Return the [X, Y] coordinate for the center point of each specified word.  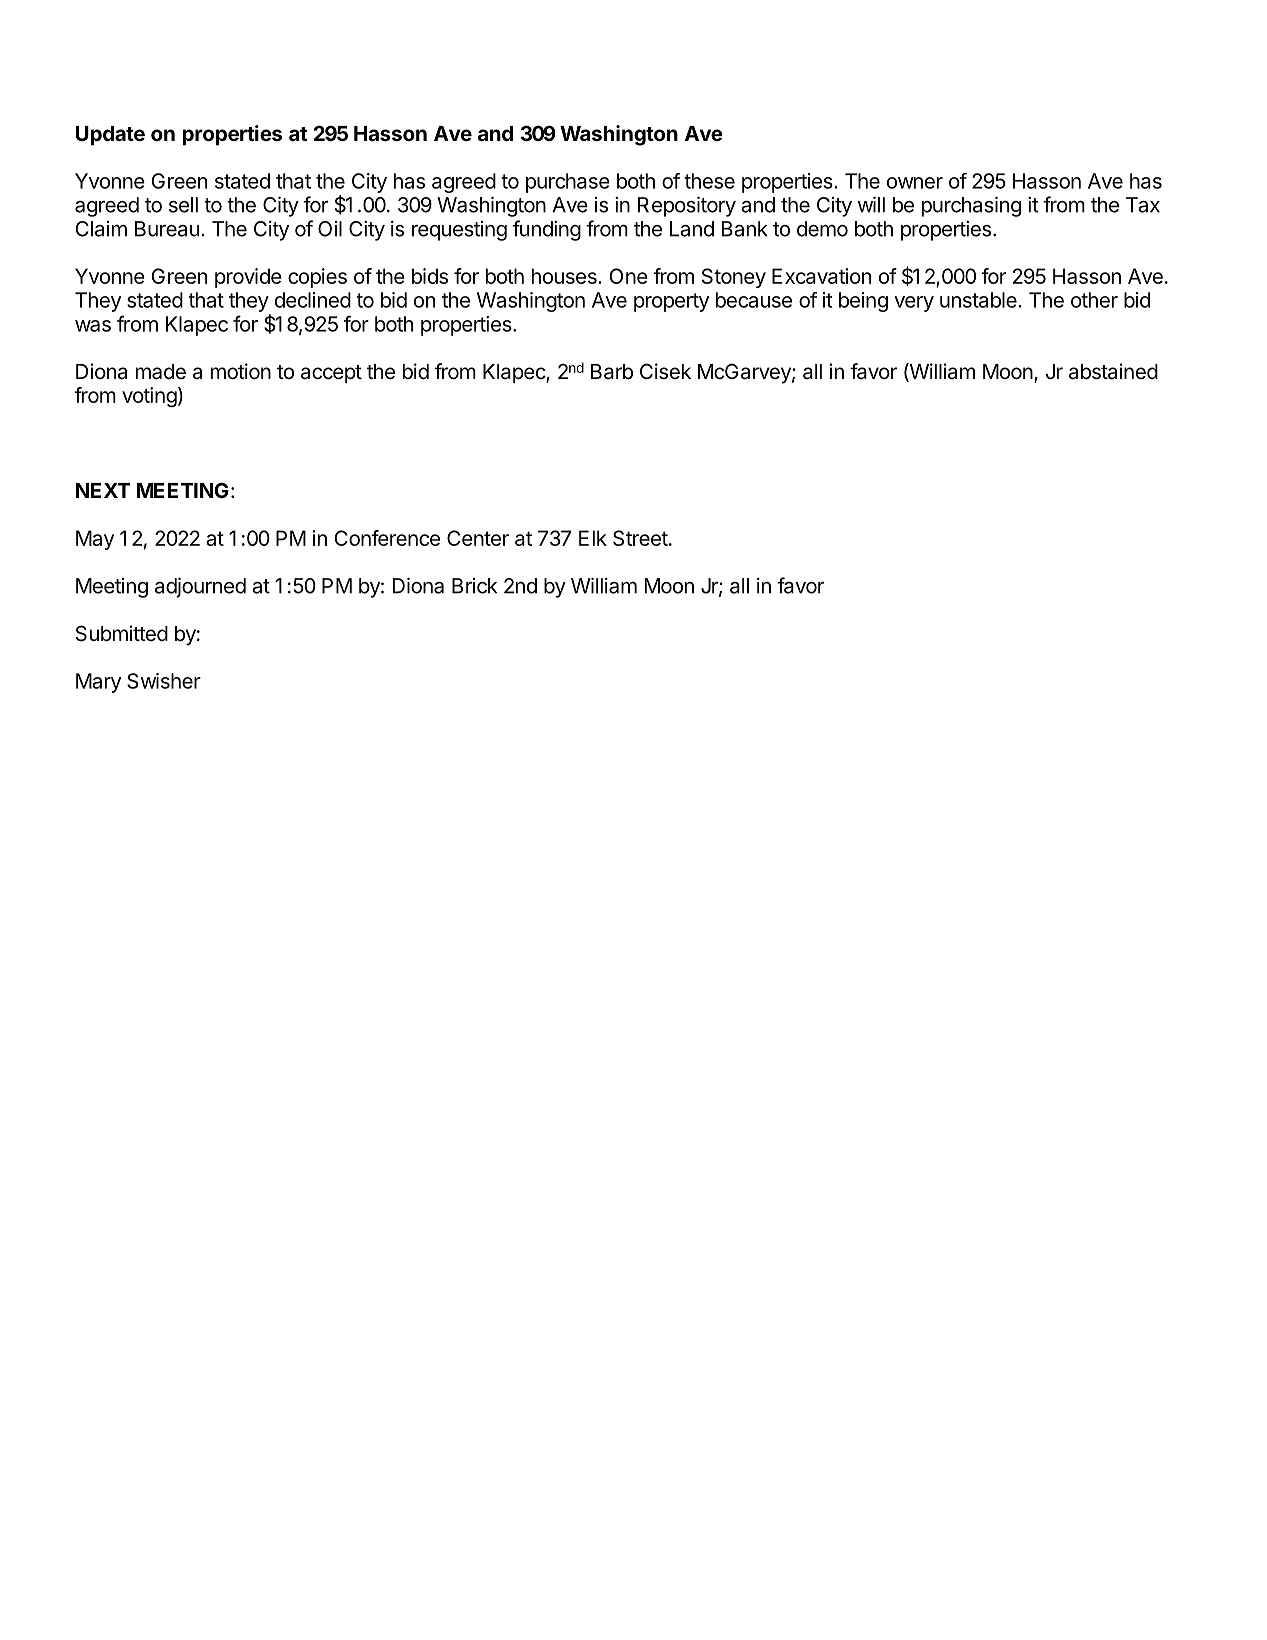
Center [478, 538]
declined [313, 300]
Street [640, 538]
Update [110, 136]
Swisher [164, 681]
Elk [593, 538]
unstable [979, 300]
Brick [474, 586]
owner [915, 183]
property [671, 302]
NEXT [103, 490]
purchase [568, 183]
